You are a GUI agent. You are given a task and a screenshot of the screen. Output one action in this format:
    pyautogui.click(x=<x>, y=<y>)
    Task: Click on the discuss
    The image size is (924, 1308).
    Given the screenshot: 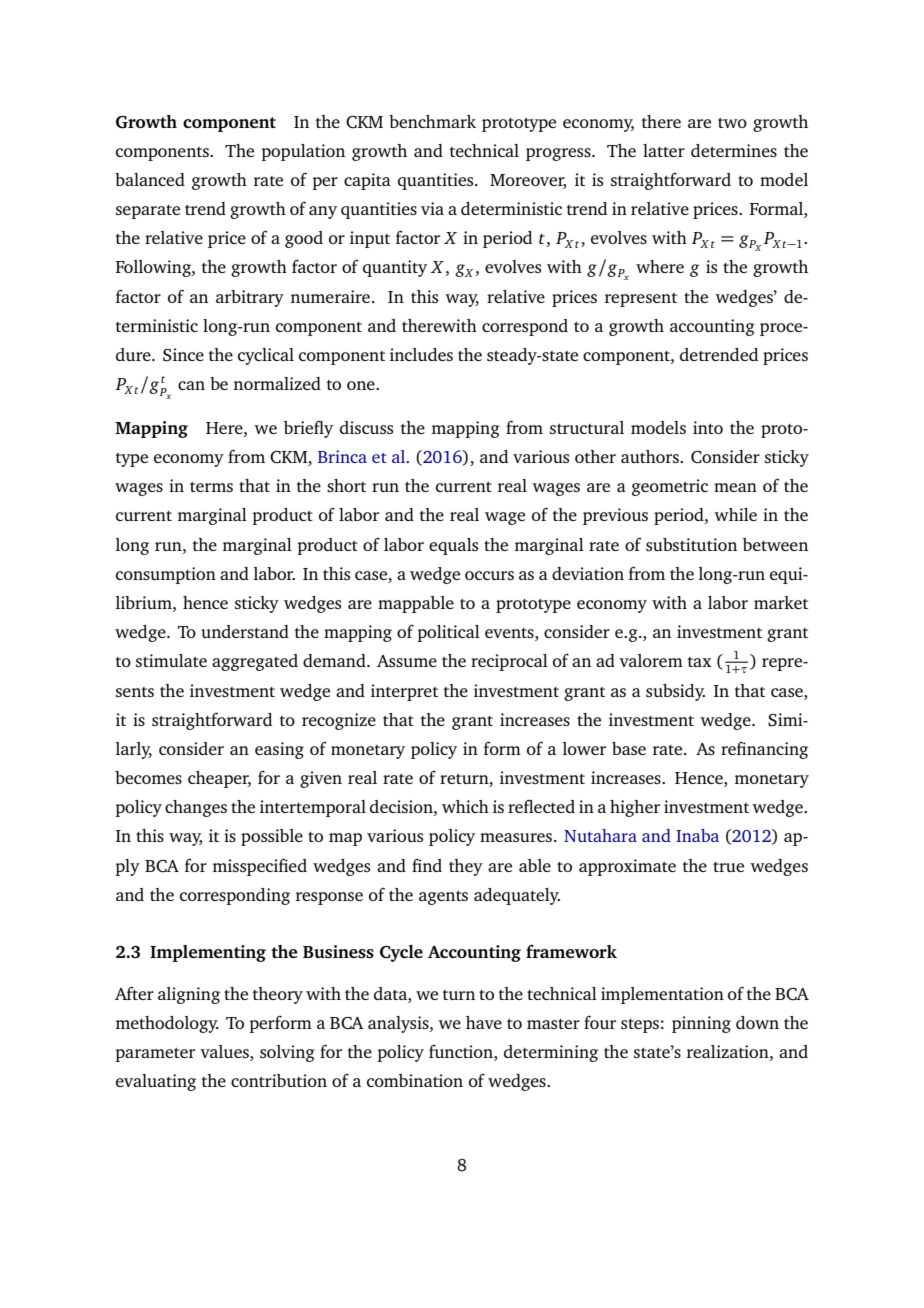 What is the action you would take?
    pyautogui.click(x=366, y=427)
